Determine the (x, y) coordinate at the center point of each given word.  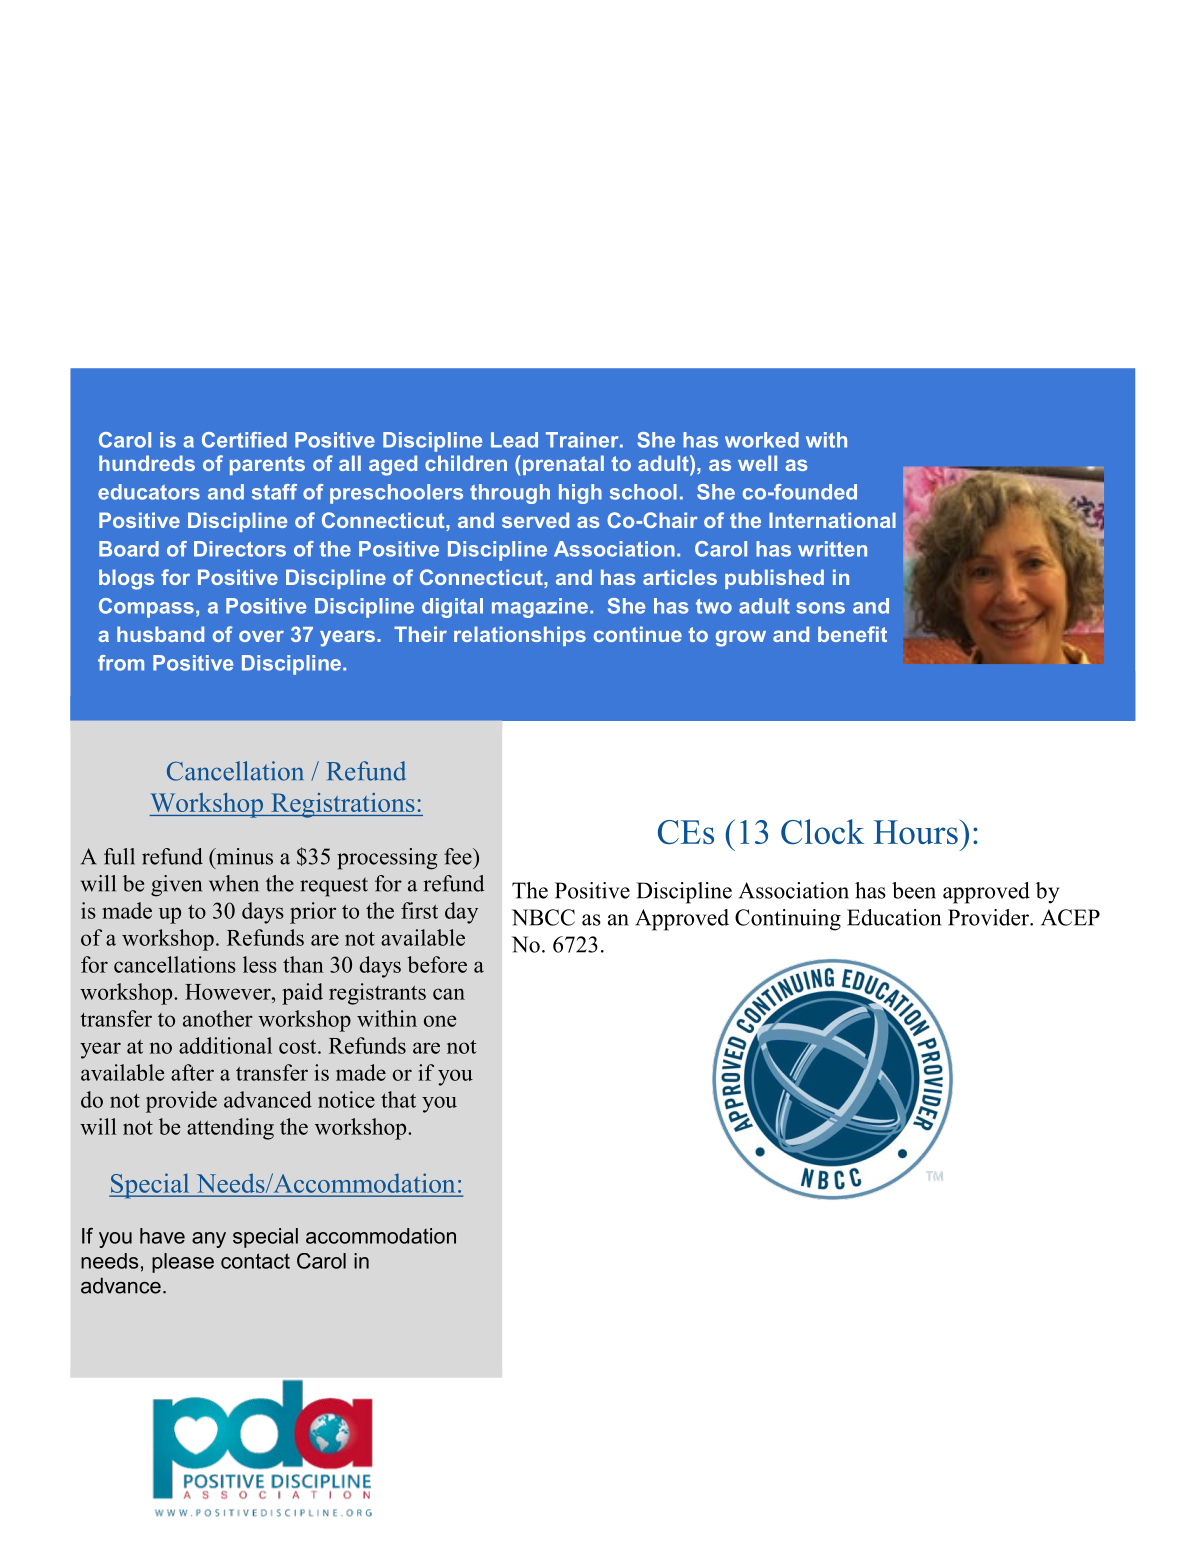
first (419, 910)
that (398, 1099)
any (209, 1240)
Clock (822, 831)
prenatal (562, 465)
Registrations (343, 805)
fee (459, 856)
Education (894, 917)
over (261, 636)
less (260, 964)
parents (267, 465)
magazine (540, 608)
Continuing (788, 920)
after (192, 1072)
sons (820, 608)
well (757, 463)
